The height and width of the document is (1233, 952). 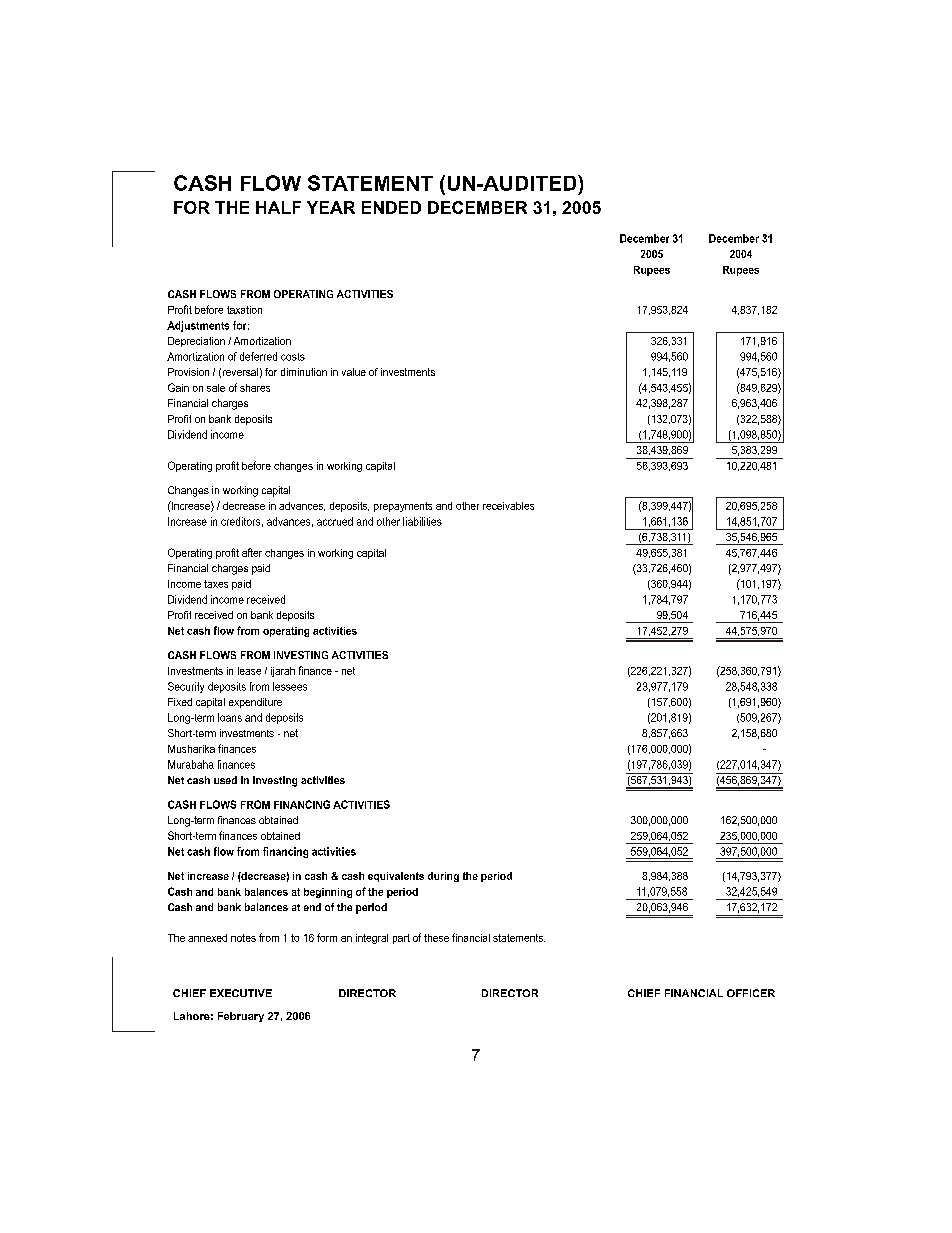 I want to click on during, so click(x=443, y=877).
